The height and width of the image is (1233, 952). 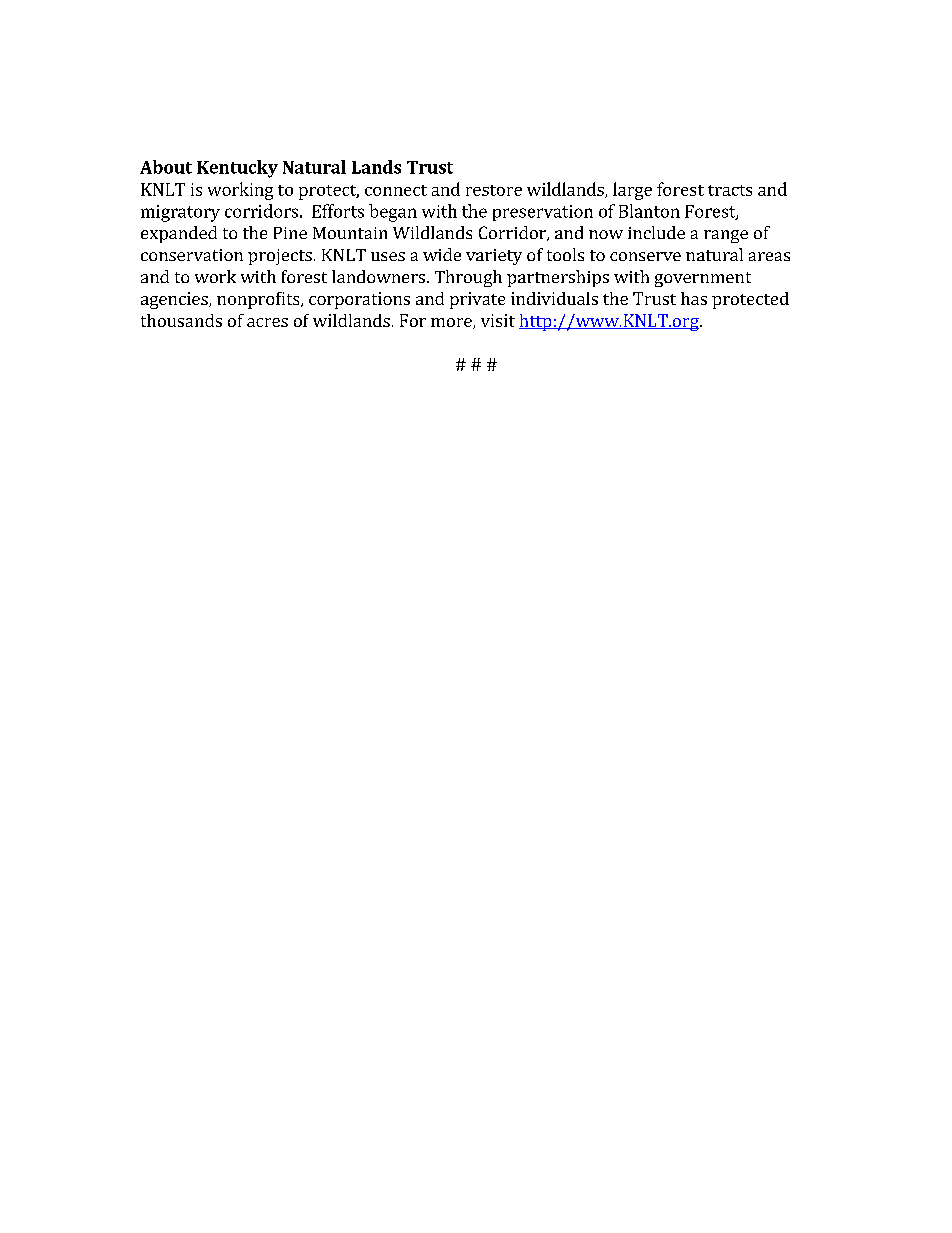 I want to click on Through, so click(x=468, y=278).
